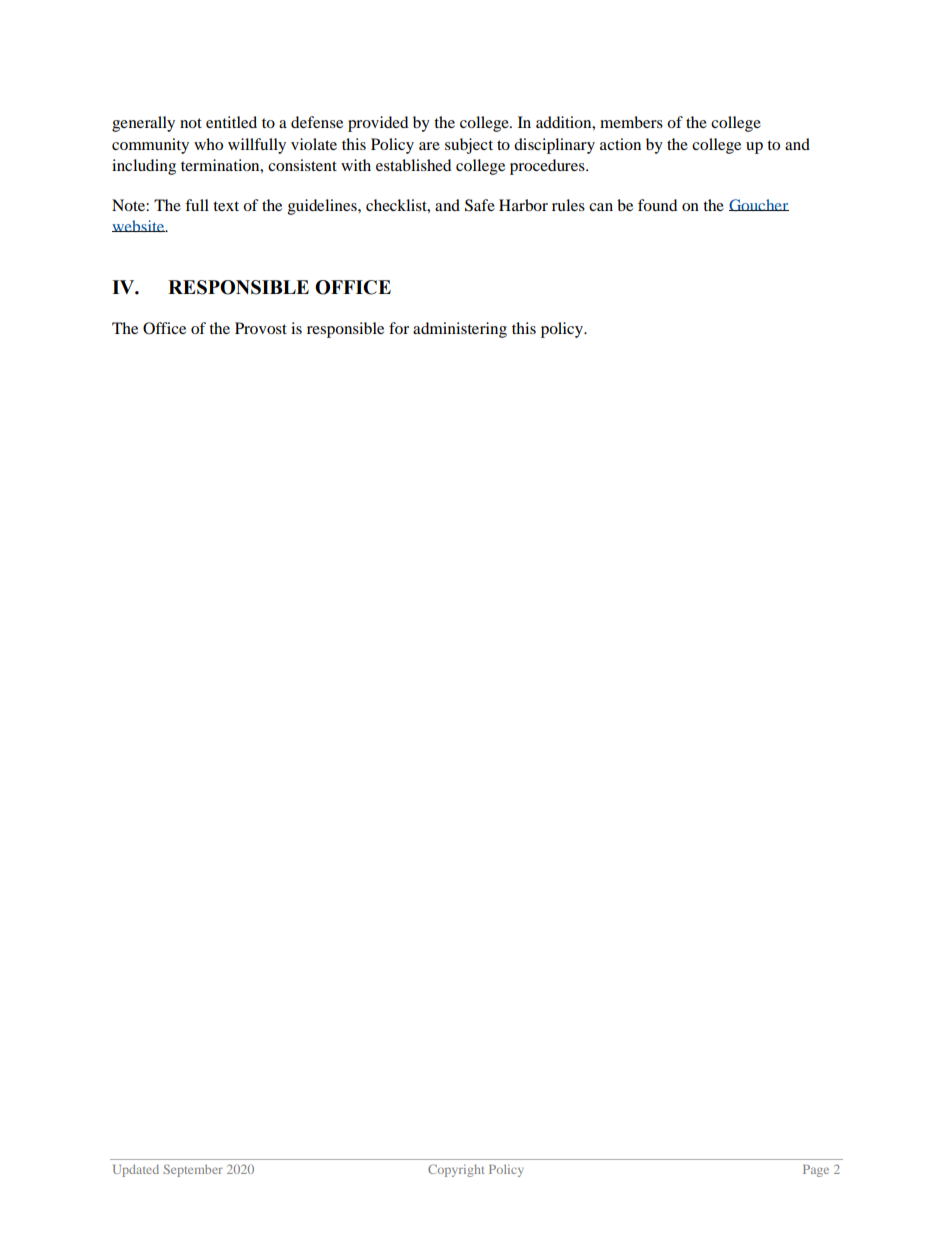 This document has width=952, height=1233. What do you see at coordinates (139, 226) in the document?
I see `website` at bounding box center [139, 226].
